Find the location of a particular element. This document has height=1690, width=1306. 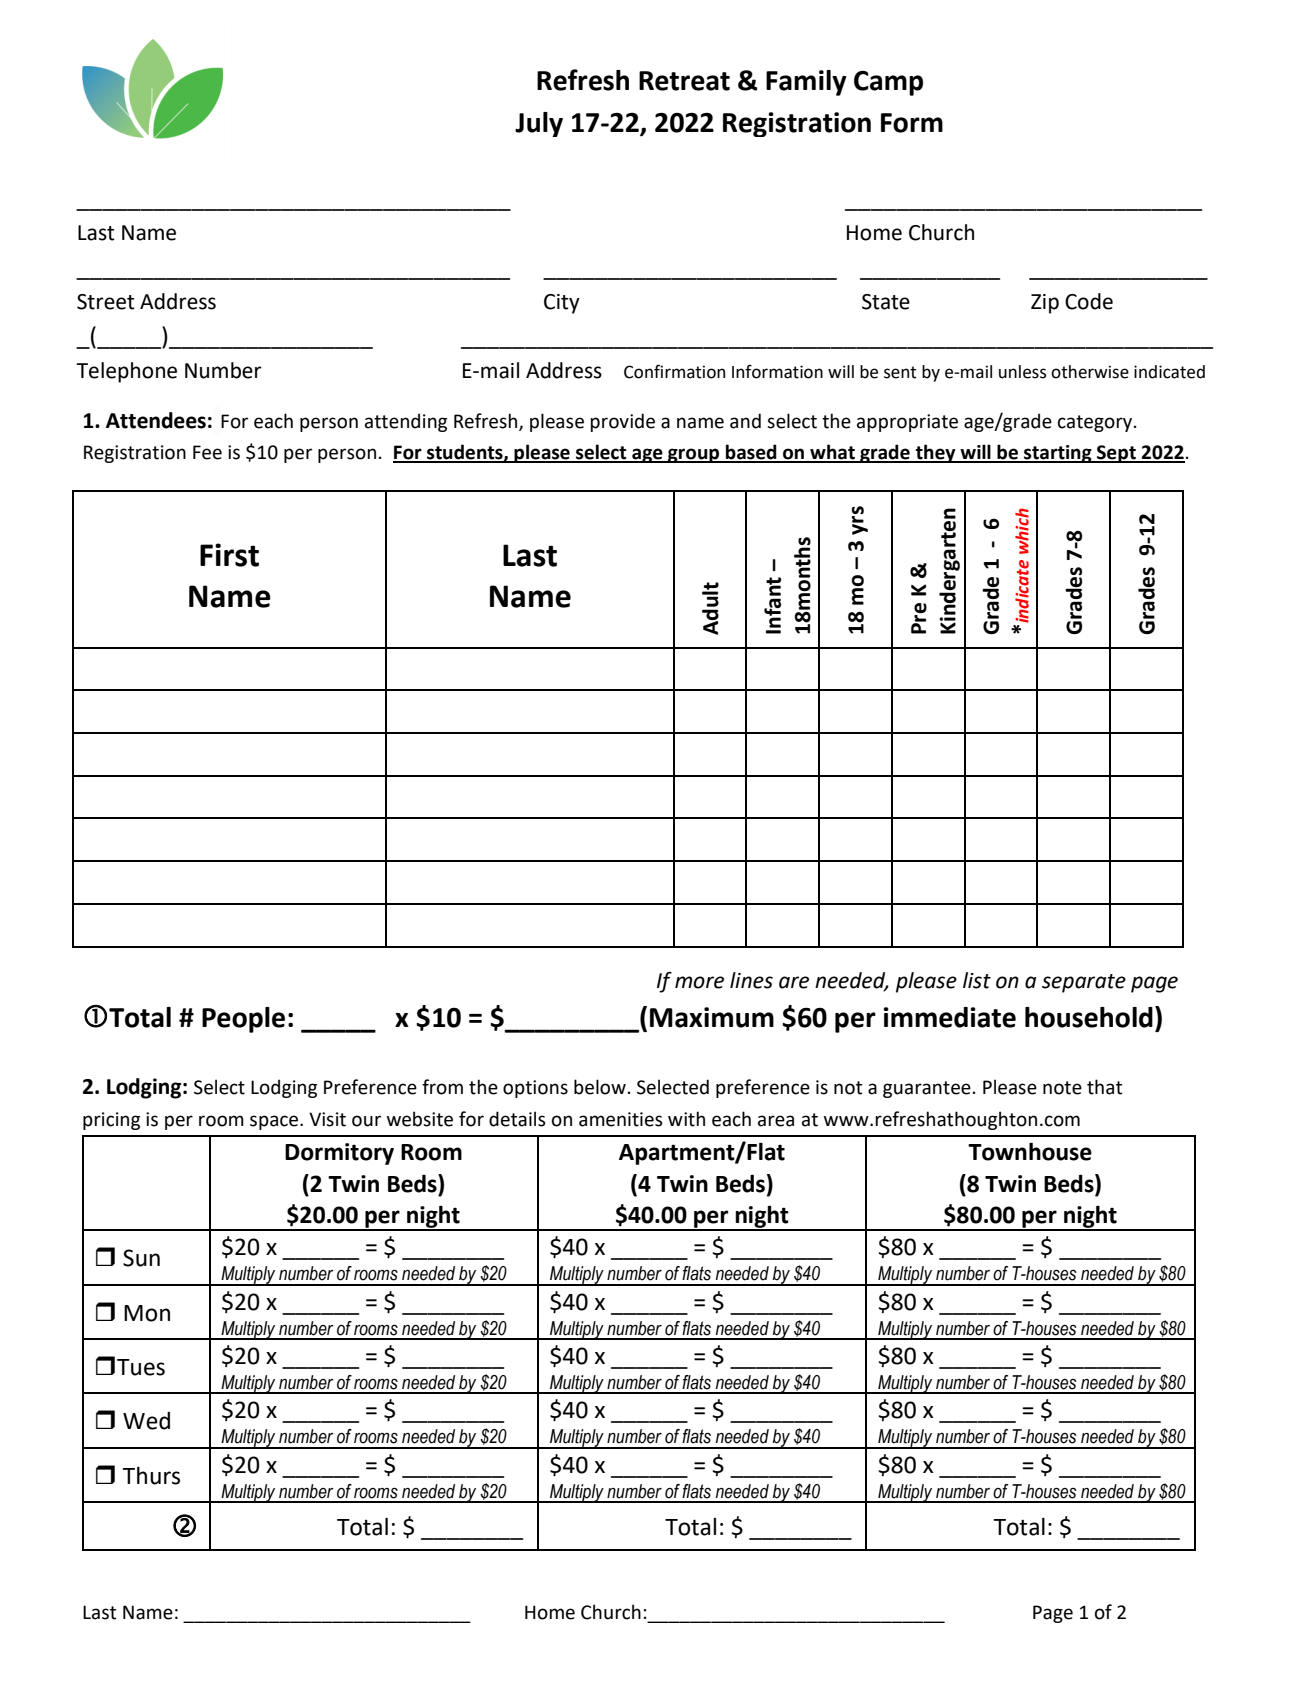

more is located at coordinates (699, 982).
